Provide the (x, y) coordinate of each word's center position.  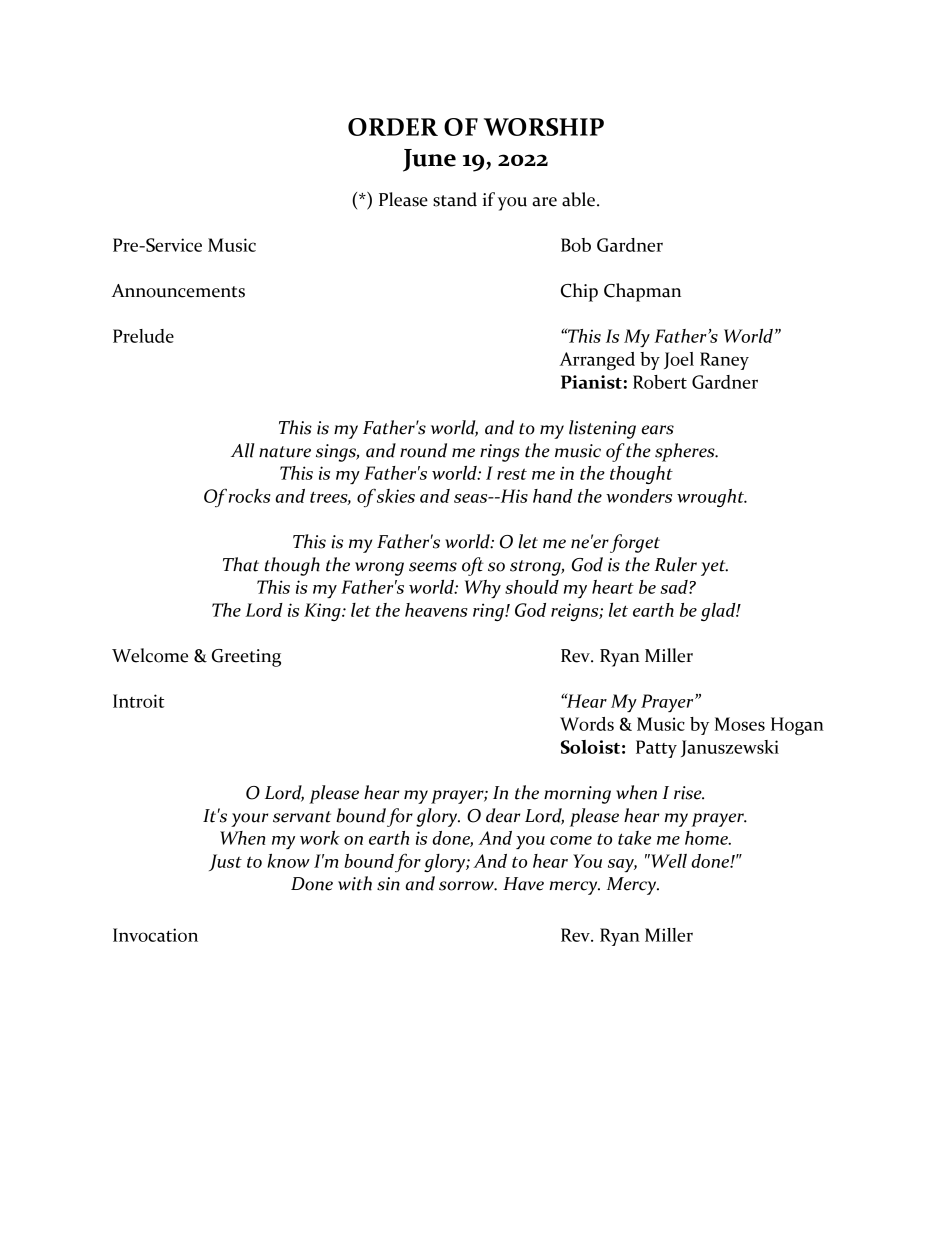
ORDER (393, 127)
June (429, 160)
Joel (679, 360)
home (707, 838)
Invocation (155, 935)
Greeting (246, 658)
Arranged (597, 361)
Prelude (143, 336)
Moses (740, 724)
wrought (711, 498)
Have (523, 884)
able (580, 199)
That (241, 564)
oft (473, 566)
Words (587, 724)
